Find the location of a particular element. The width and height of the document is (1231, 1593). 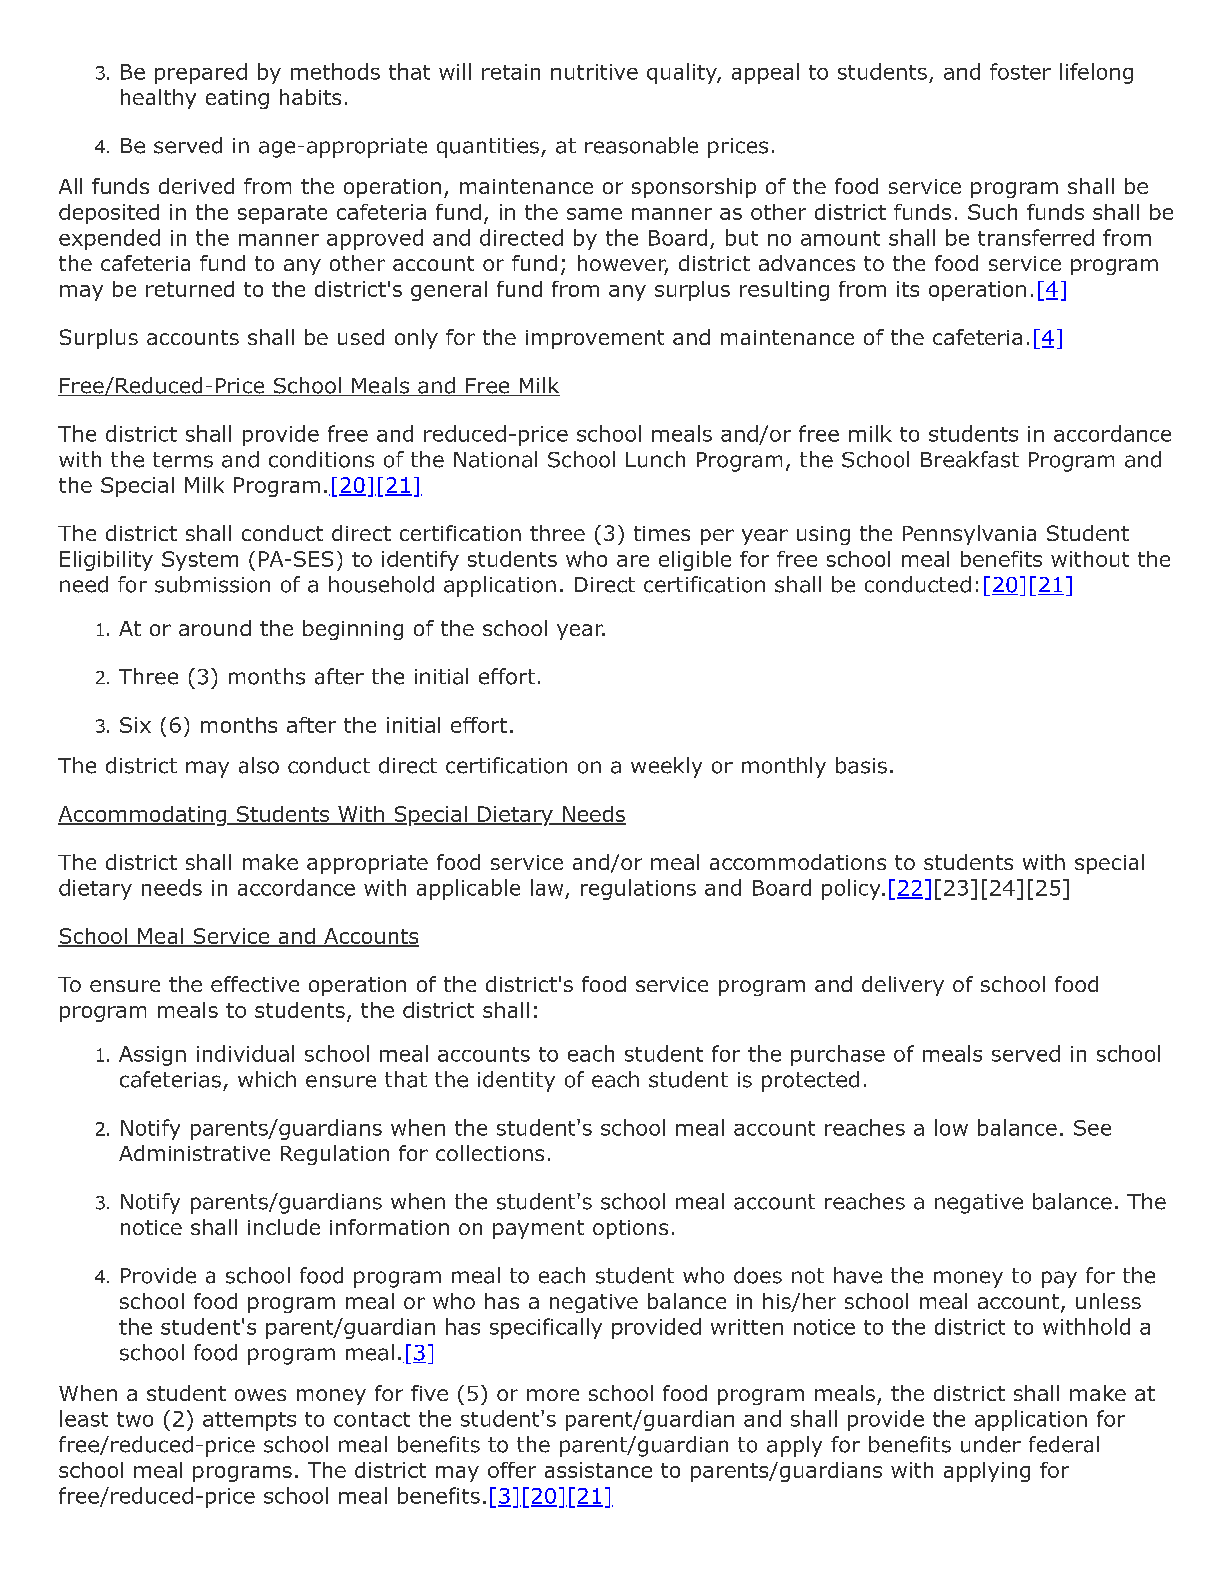

attempts is located at coordinates (249, 1421).
